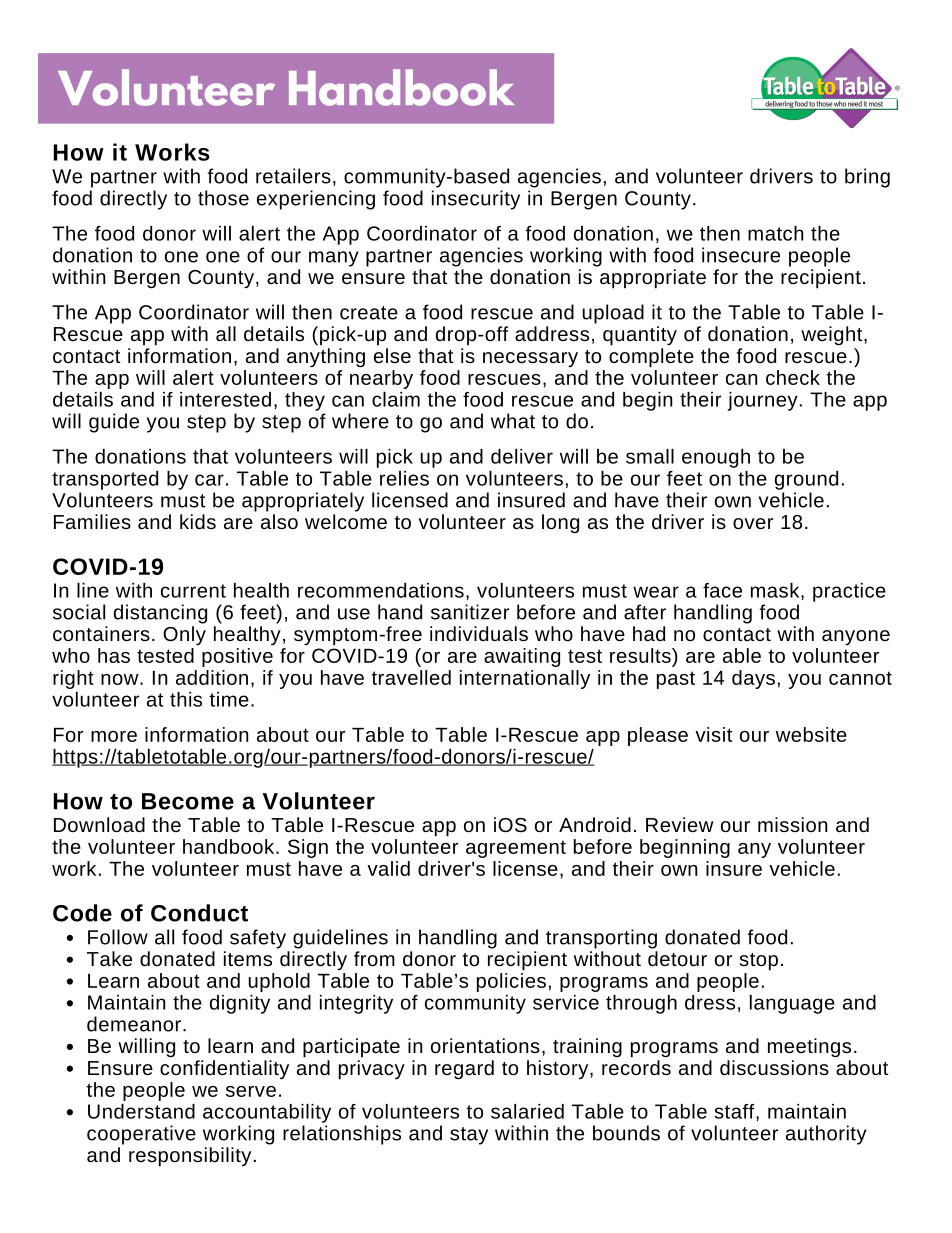 The image size is (952, 1233). I want to click on agreement, so click(516, 849).
